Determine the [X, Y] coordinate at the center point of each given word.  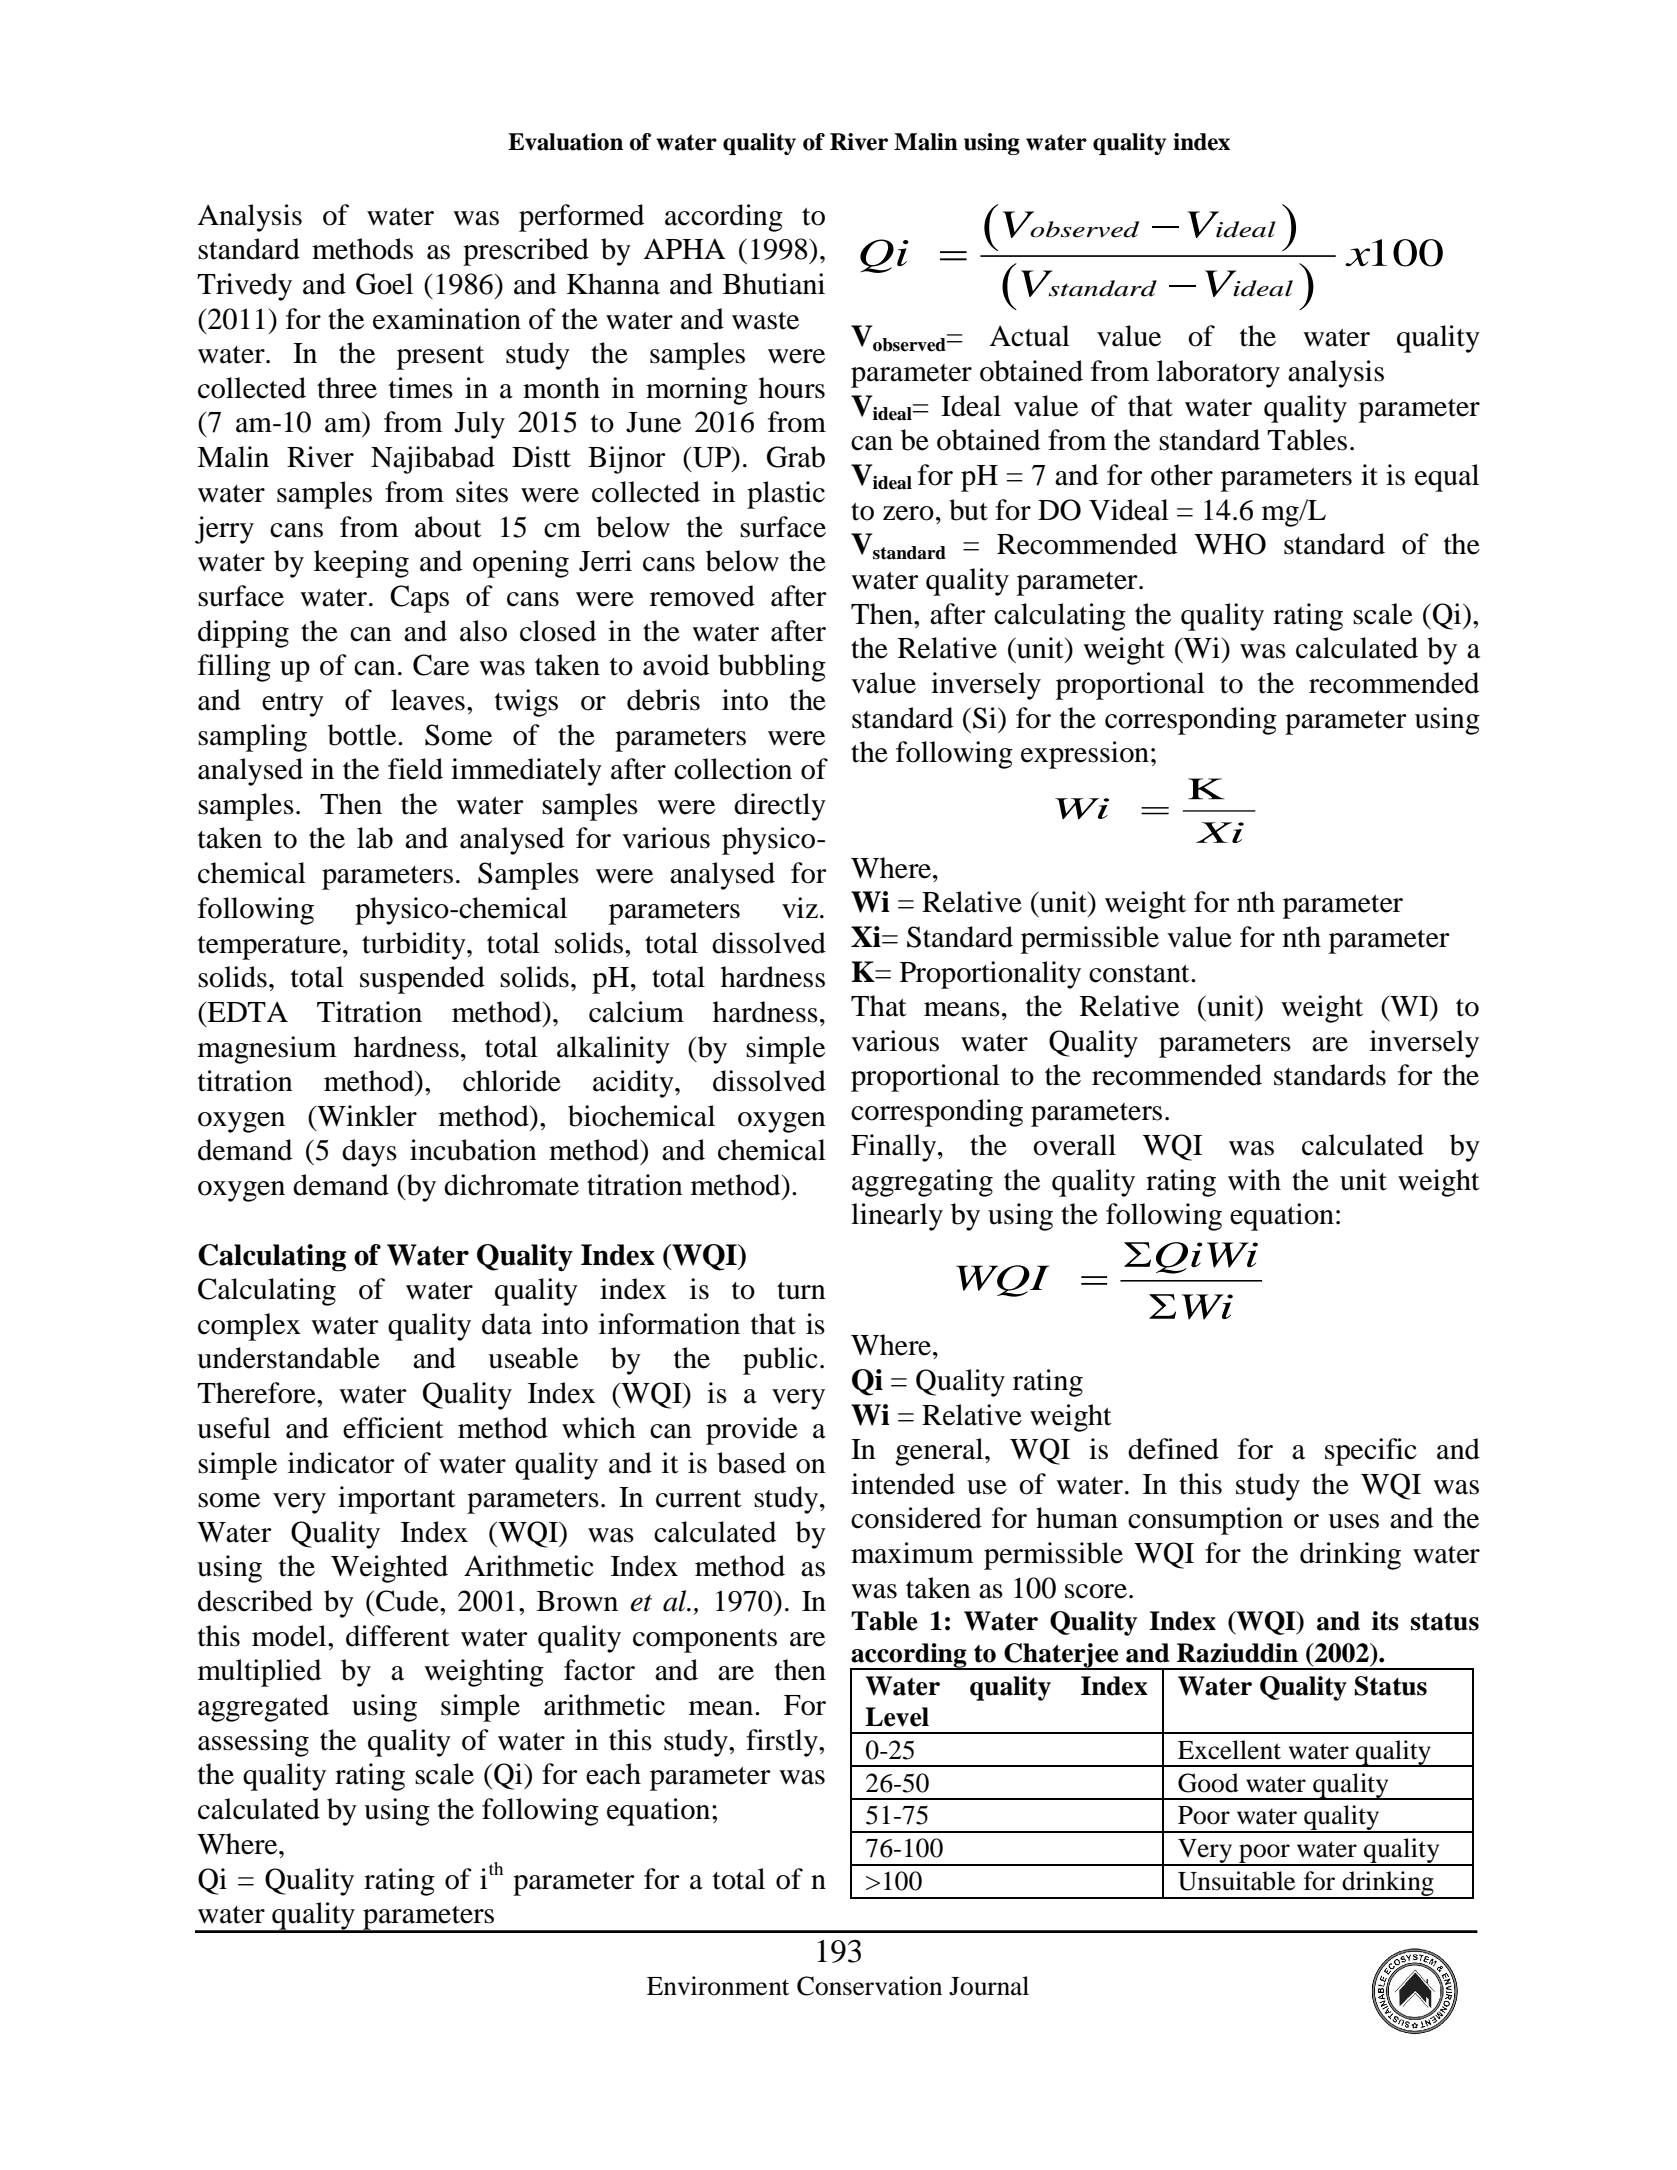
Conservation [869, 1986]
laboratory [1218, 374]
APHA [684, 248]
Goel [384, 284]
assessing [253, 1743]
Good [1208, 1783]
